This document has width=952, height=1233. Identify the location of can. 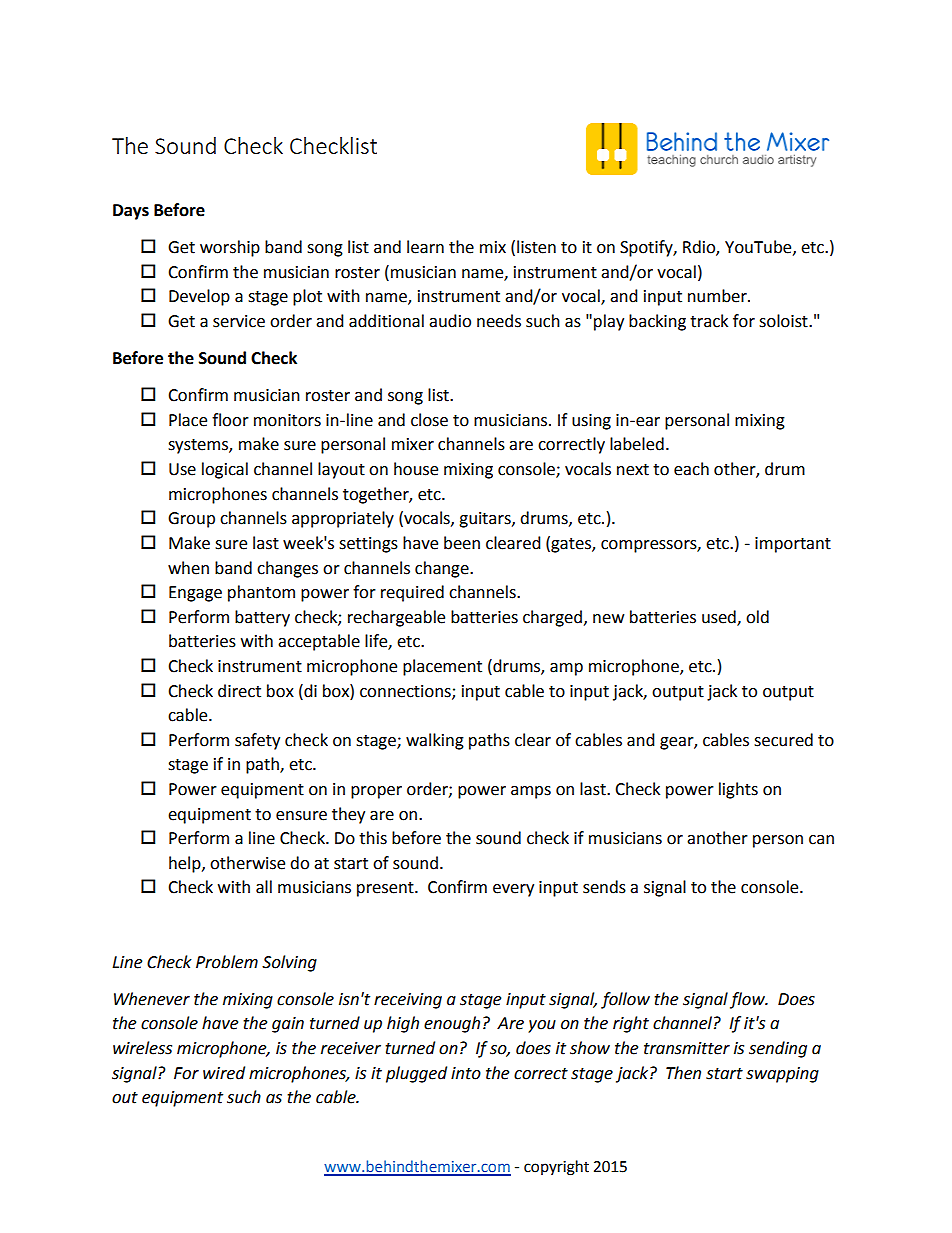
(821, 840).
